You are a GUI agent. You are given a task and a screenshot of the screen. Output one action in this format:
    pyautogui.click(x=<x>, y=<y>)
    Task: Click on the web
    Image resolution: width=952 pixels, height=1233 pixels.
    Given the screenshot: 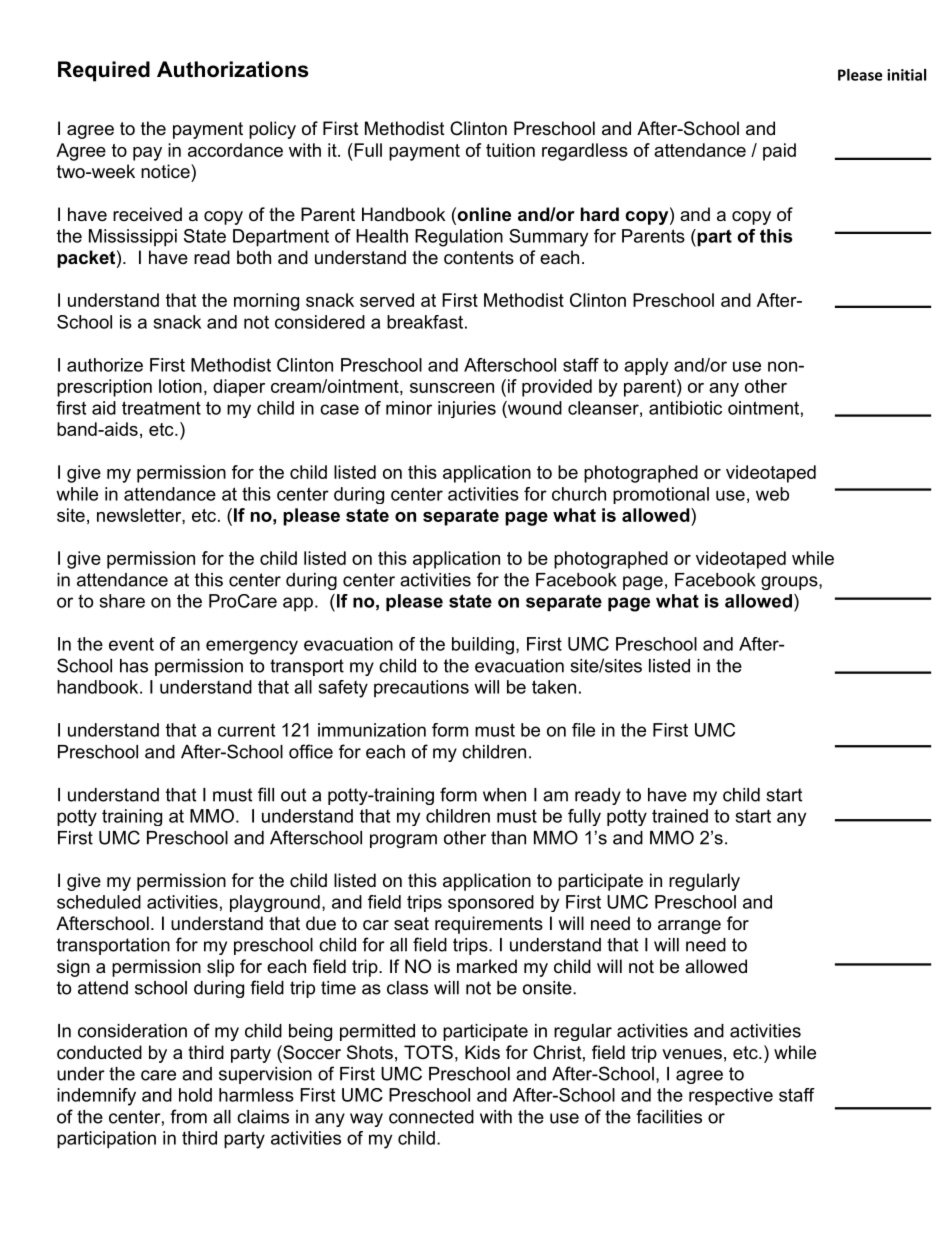 What is the action you would take?
    pyautogui.click(x=772, y=494)
